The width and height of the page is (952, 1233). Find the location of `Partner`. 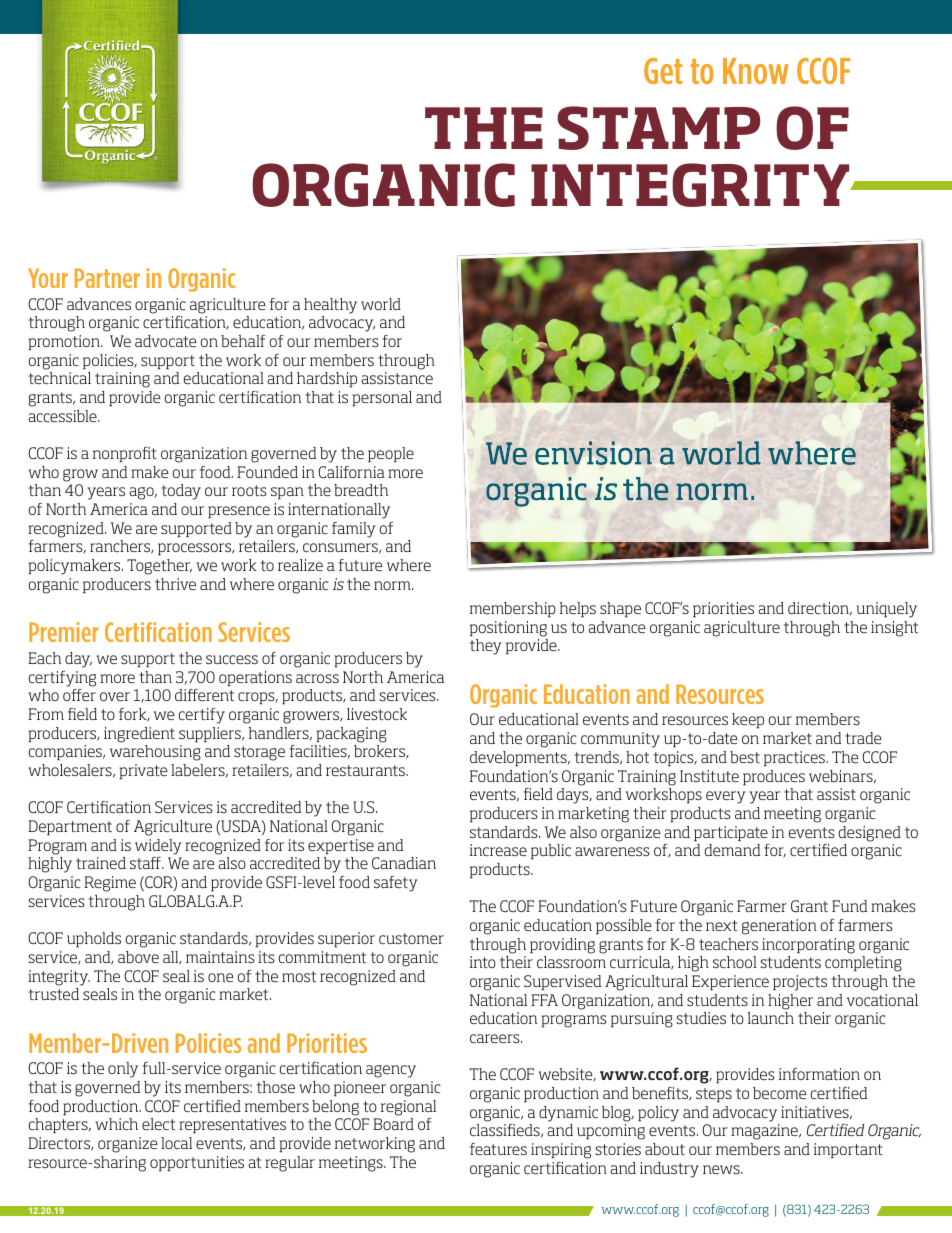

Partner is located at coordinates (107, 278).
